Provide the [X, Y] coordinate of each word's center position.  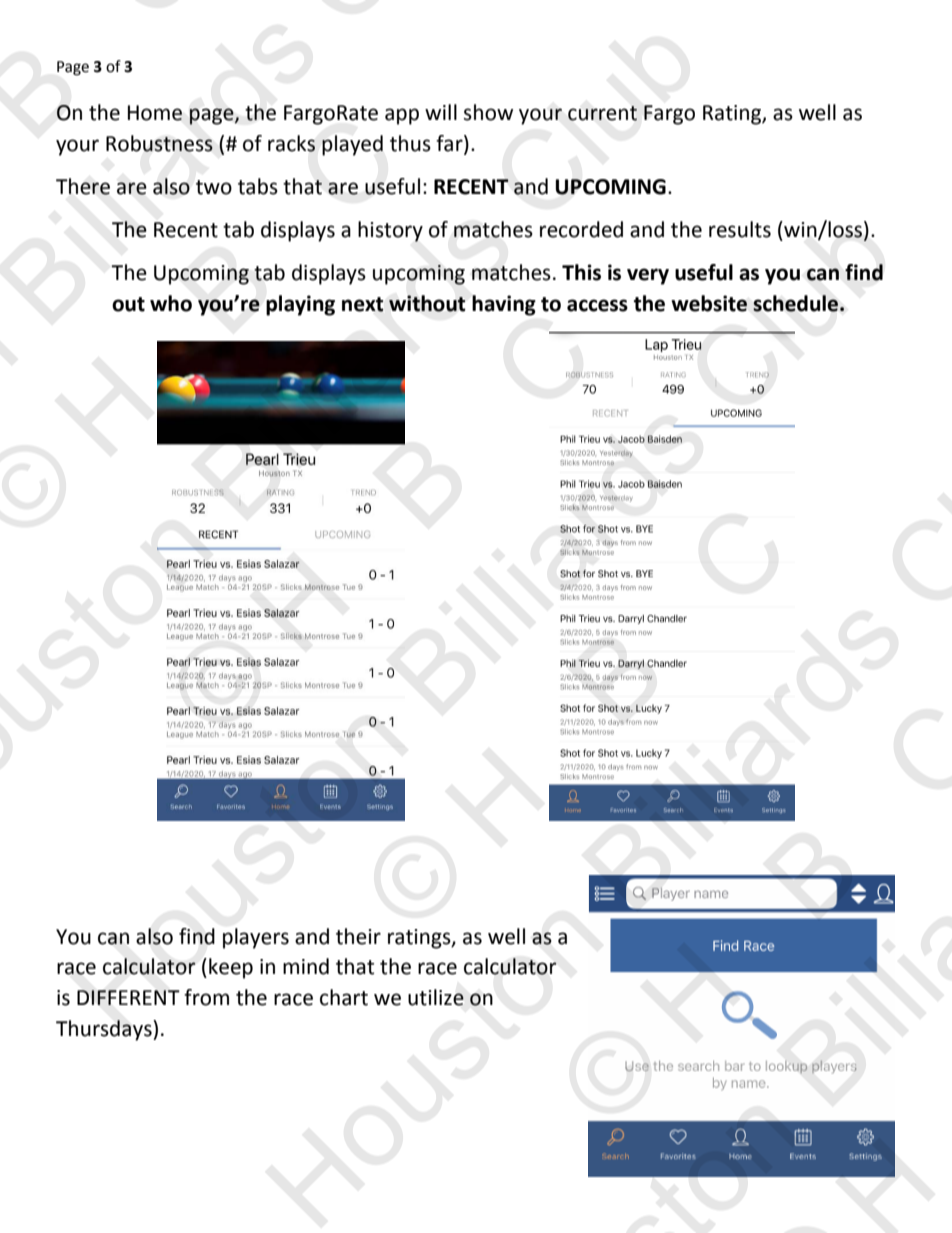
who [171, 303]
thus [410, 143]
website [709, 303]
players [256, 938]
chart [344, 997]
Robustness [159, 143]
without [427, 303]
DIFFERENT [128, 997]
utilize [436, 997]
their [358, 936]
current [602, 113]
